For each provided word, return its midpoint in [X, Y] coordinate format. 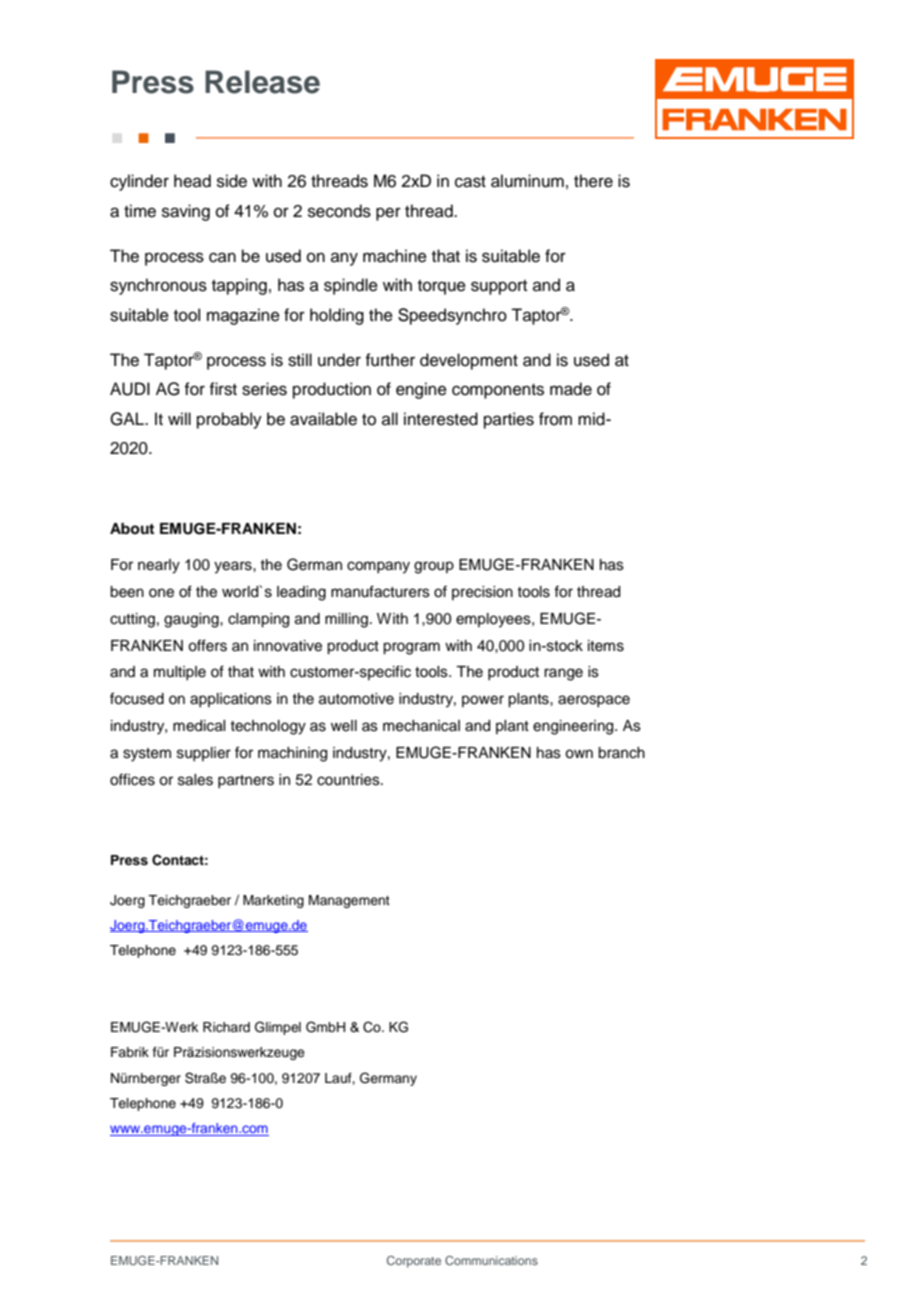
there [593, 181]
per [388, 214]
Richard [226, 1027]
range [563, 674]
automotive [356, 699]
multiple [180, 673]
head [192, 181]
